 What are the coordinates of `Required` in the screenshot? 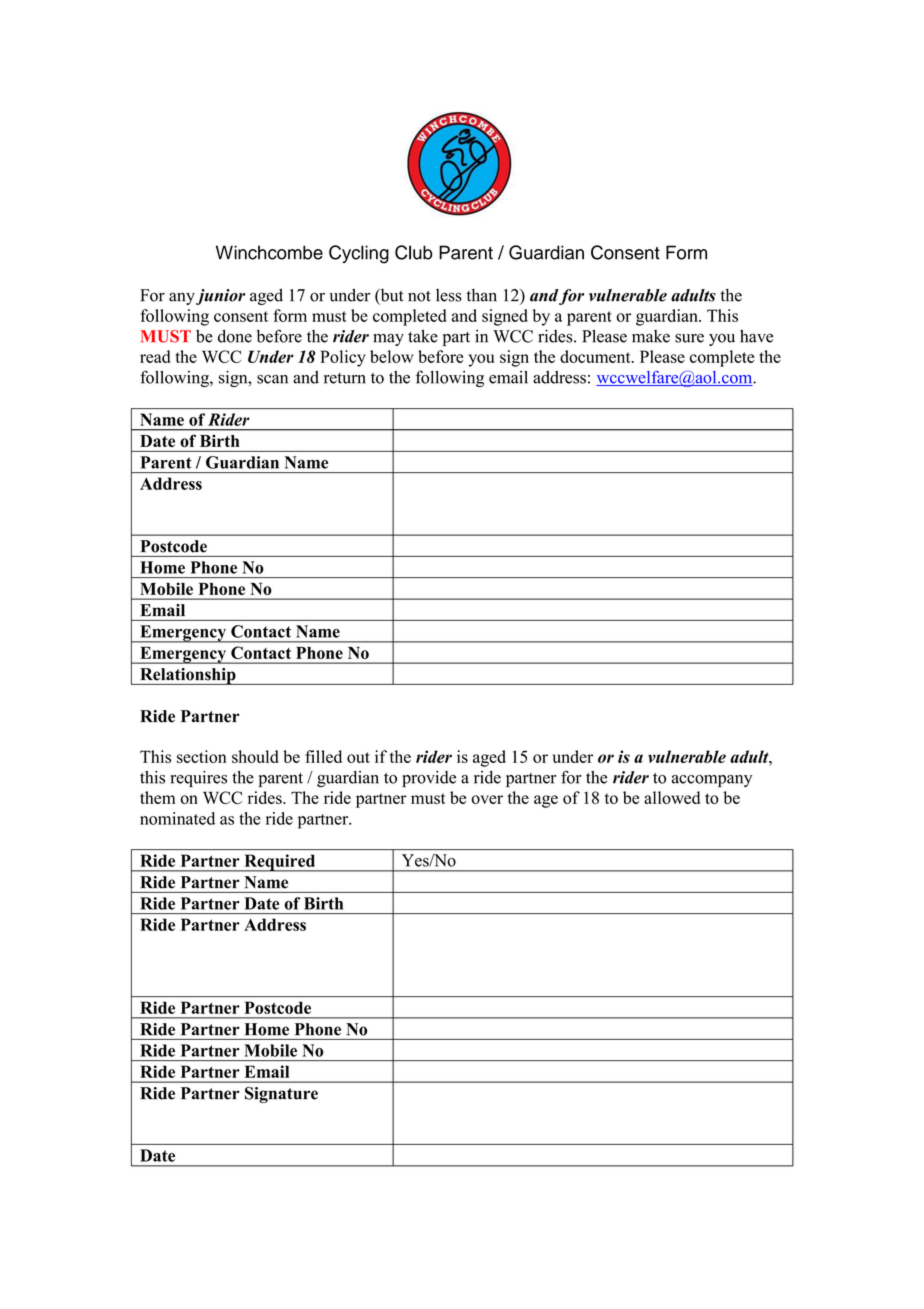 It's located at (280, 863).
